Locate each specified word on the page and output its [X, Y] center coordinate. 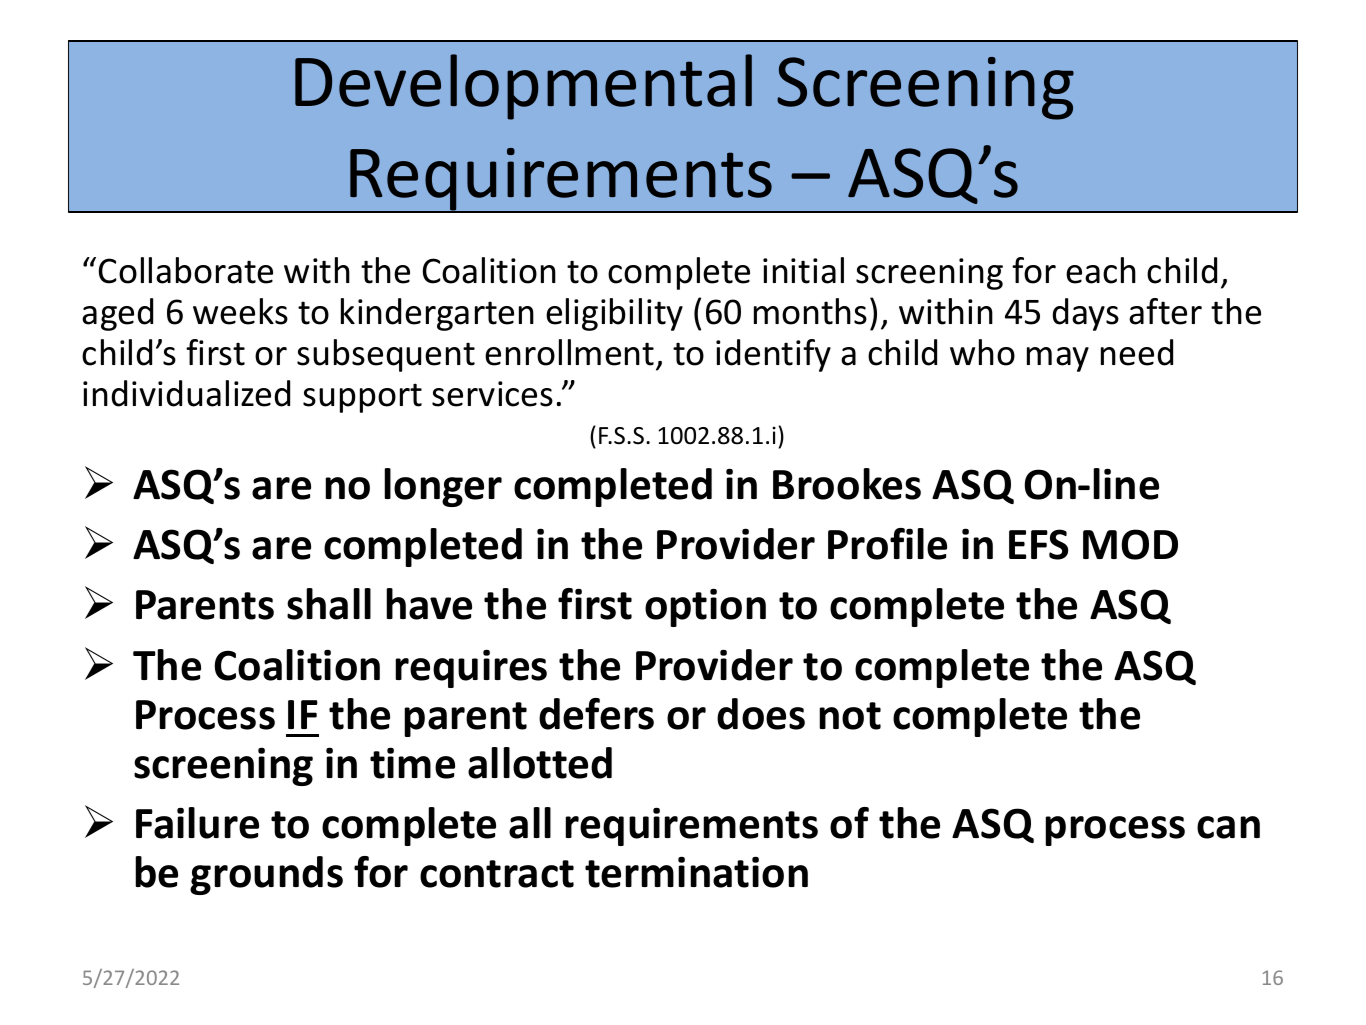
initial [803, 270]
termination [696, 872]
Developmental [523, 87]
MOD [1130, 544]
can [1228, 827]
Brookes [847, 484]
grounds [266, 875]
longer [443, 487]
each [1101, 270]
